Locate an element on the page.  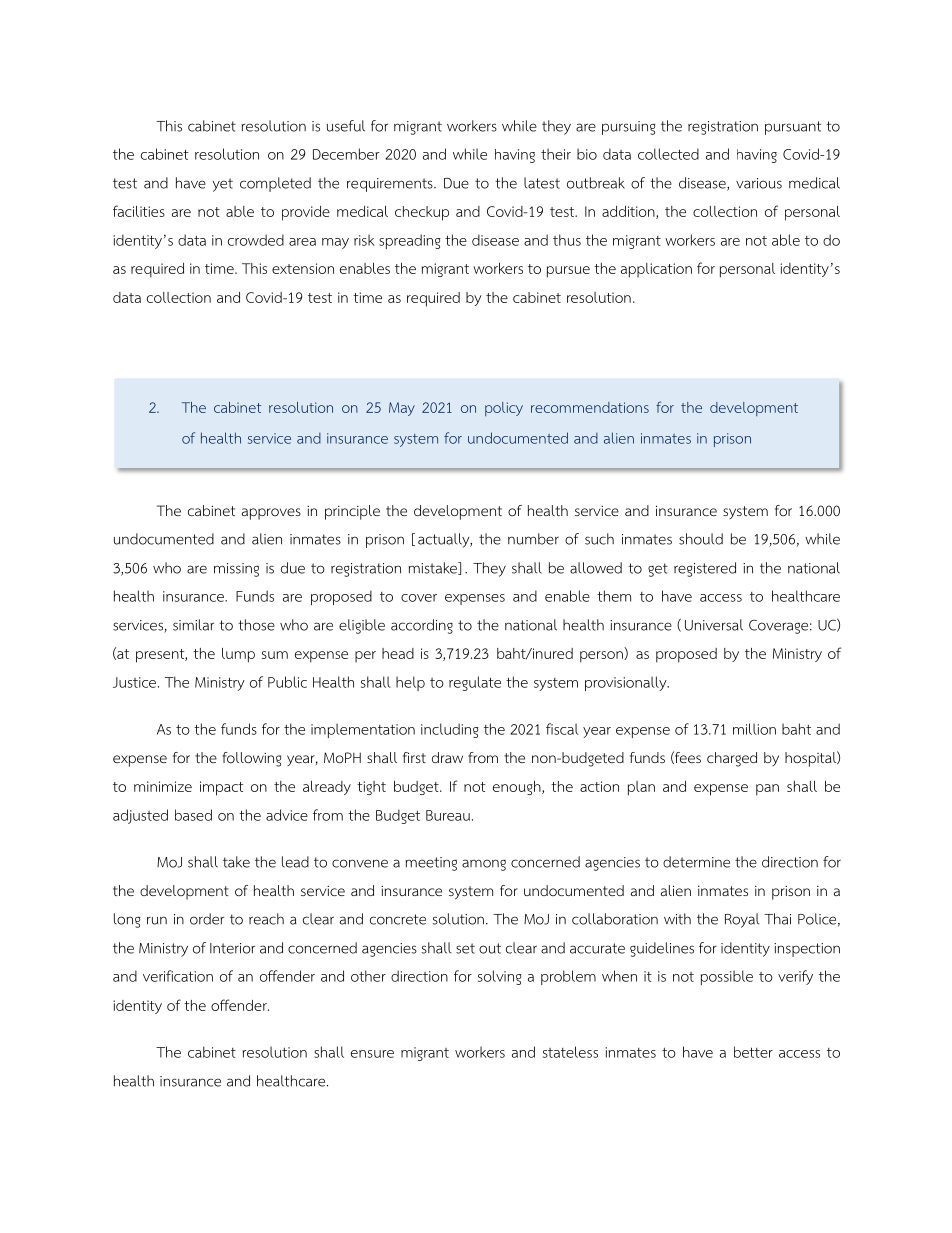
Bureau is located at coordinates (448, 815).
